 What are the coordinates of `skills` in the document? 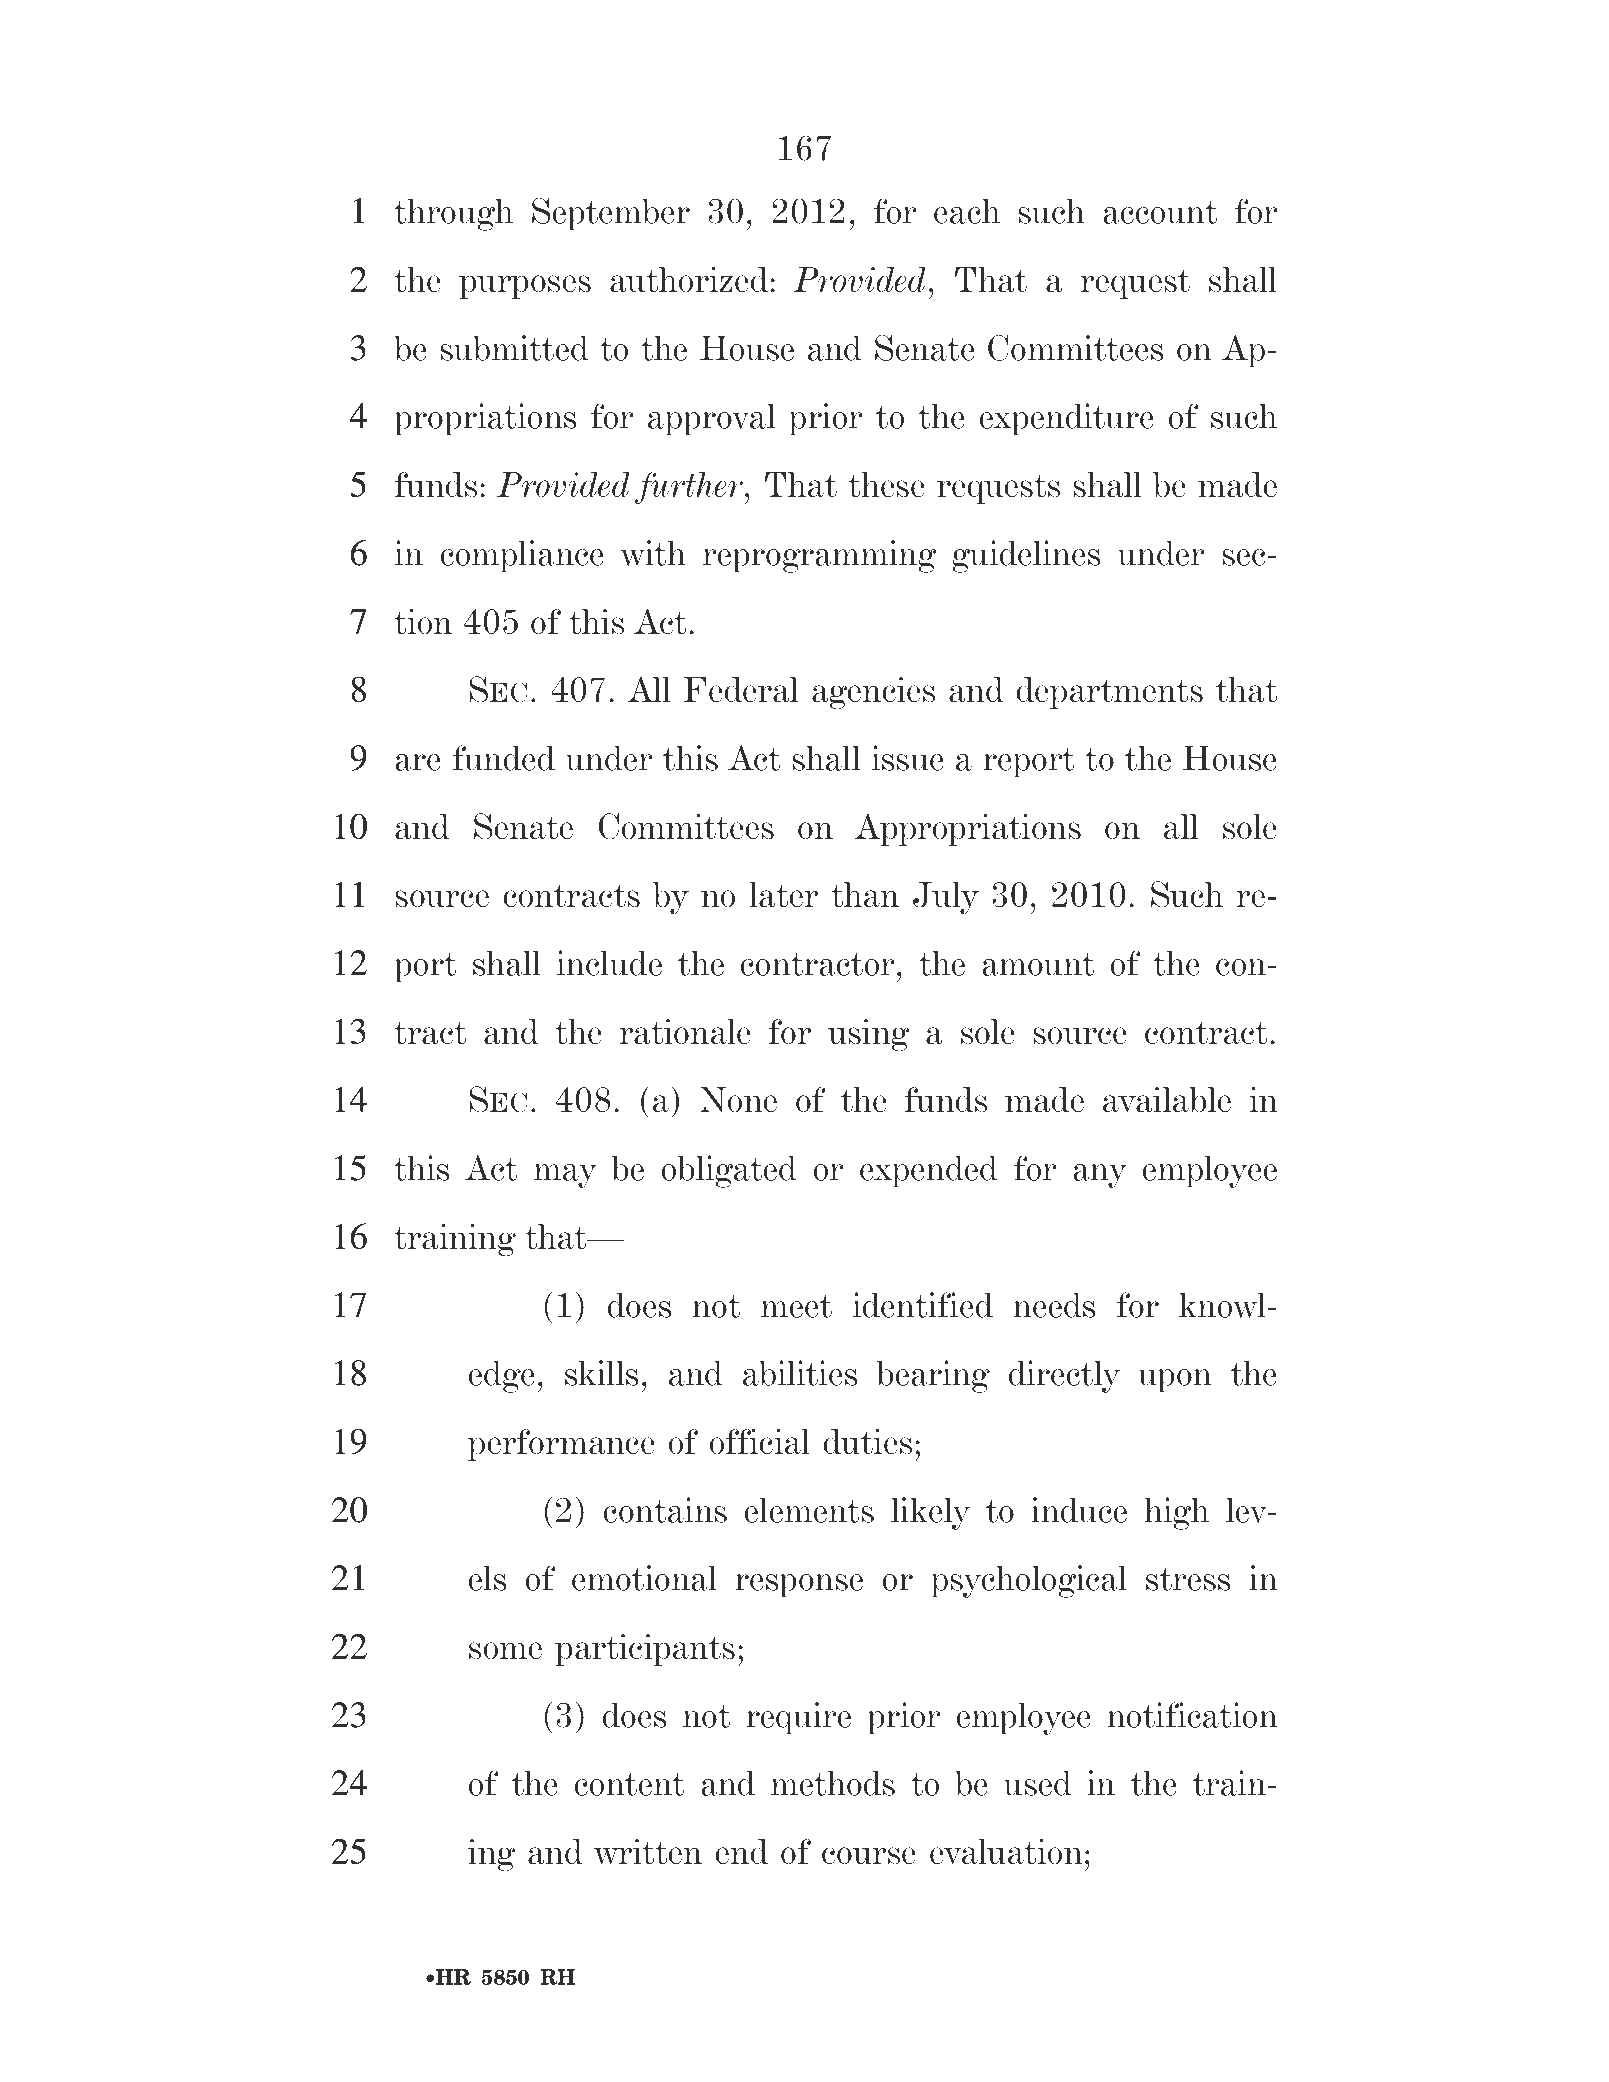 It's located at (601, 1373).
